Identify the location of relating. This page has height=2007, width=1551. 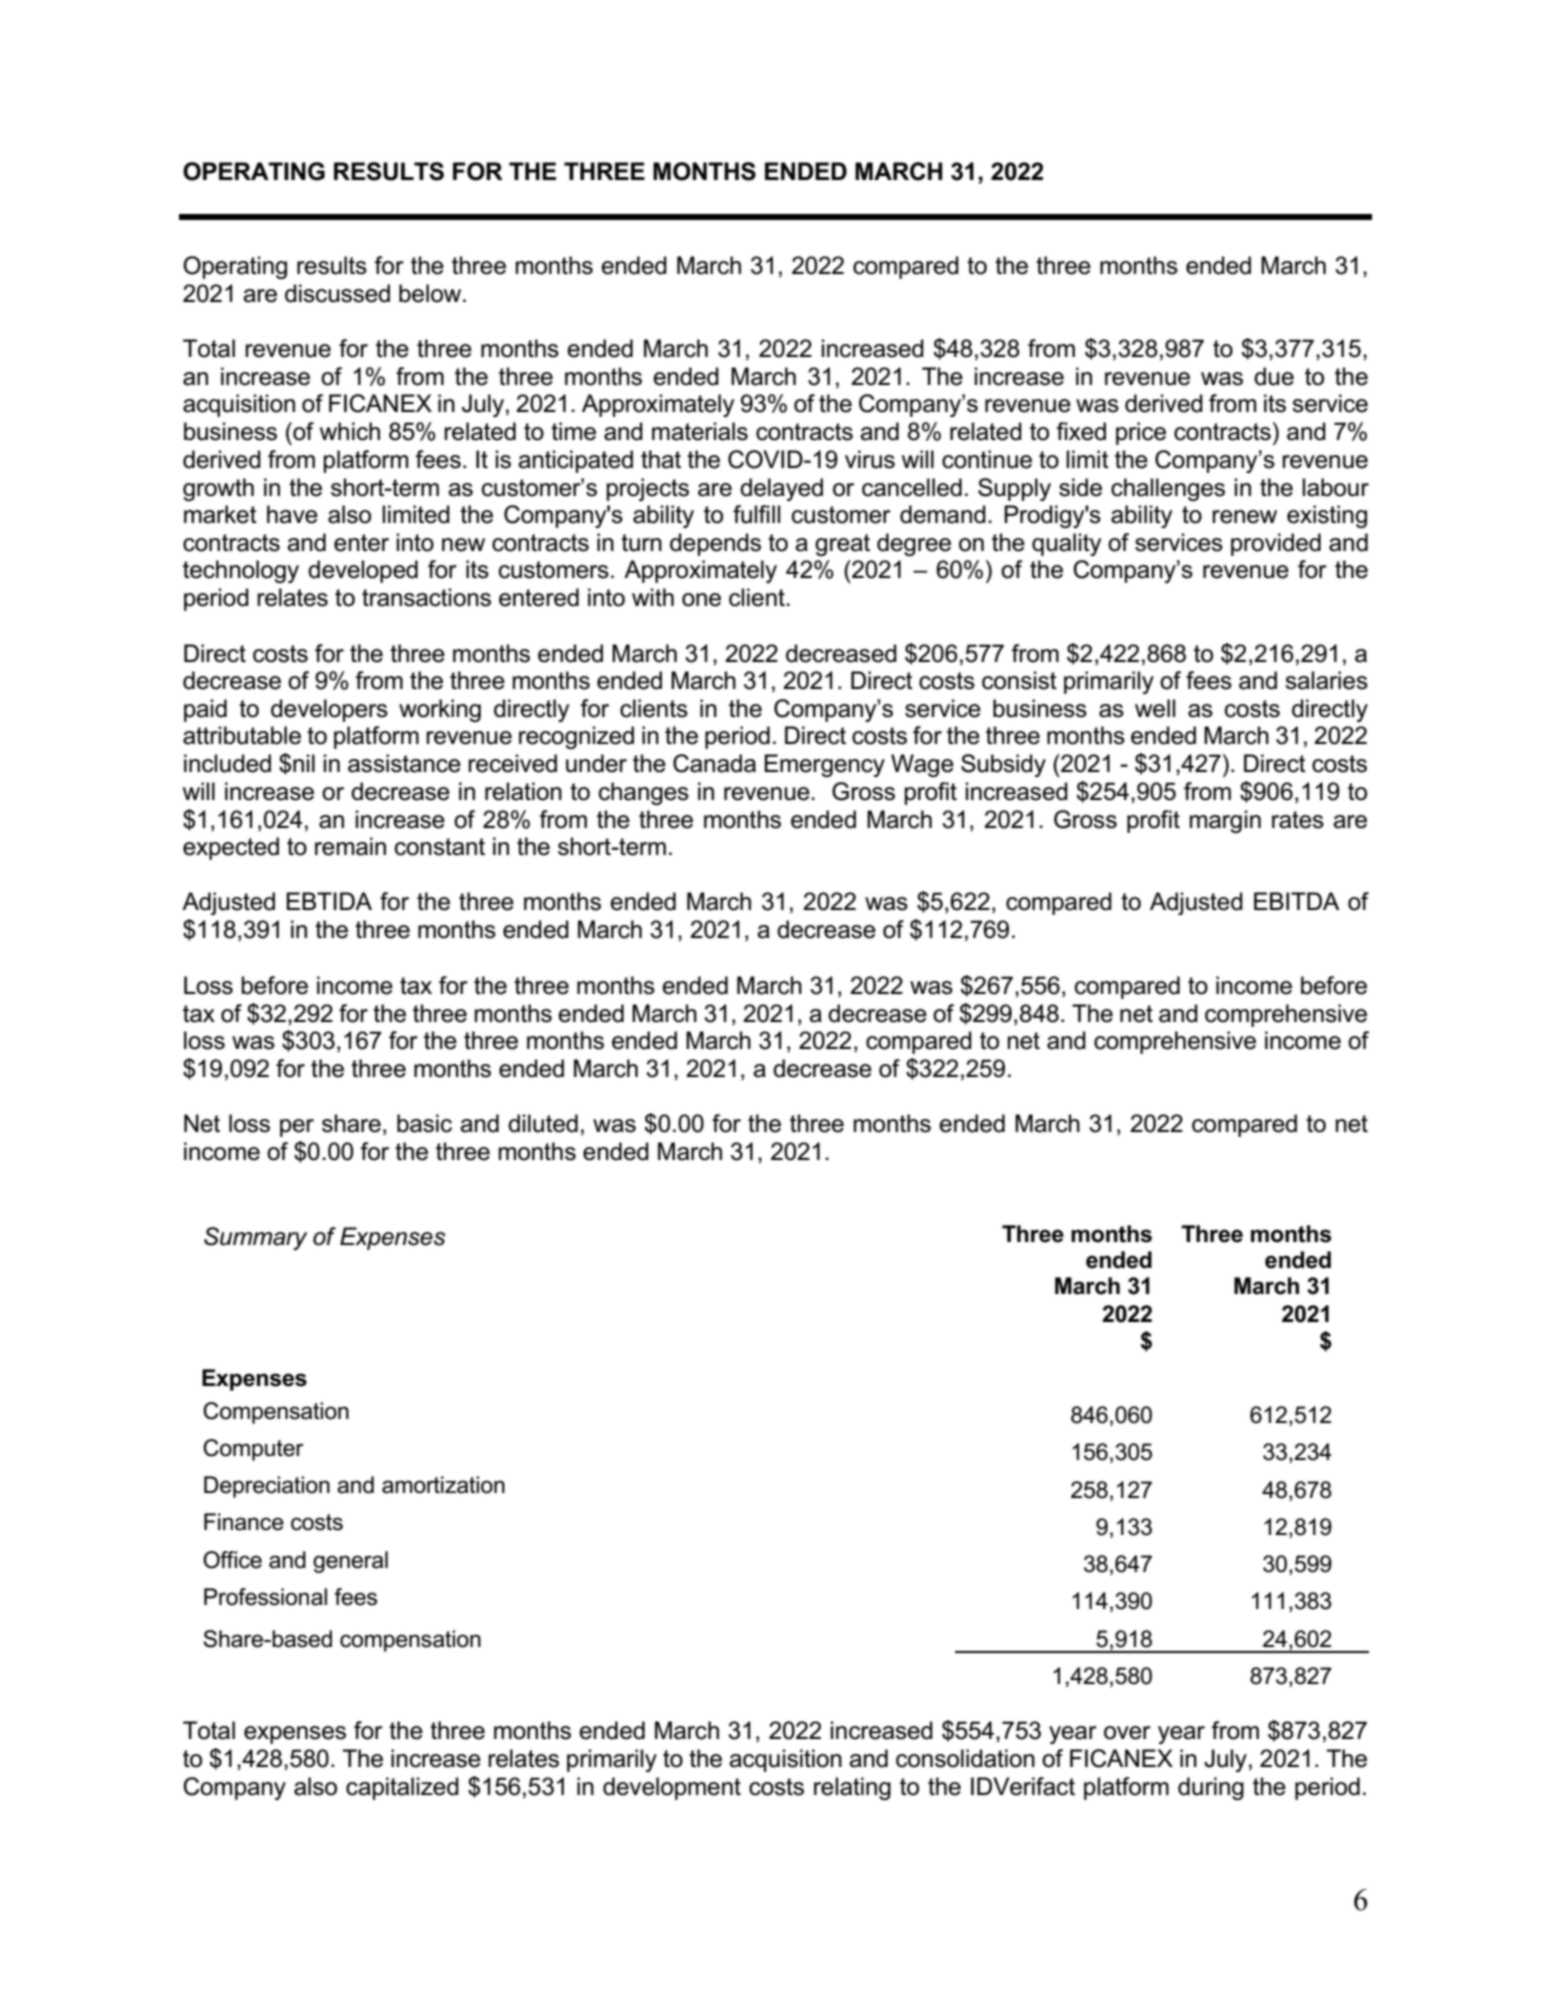
(852, 1788).
